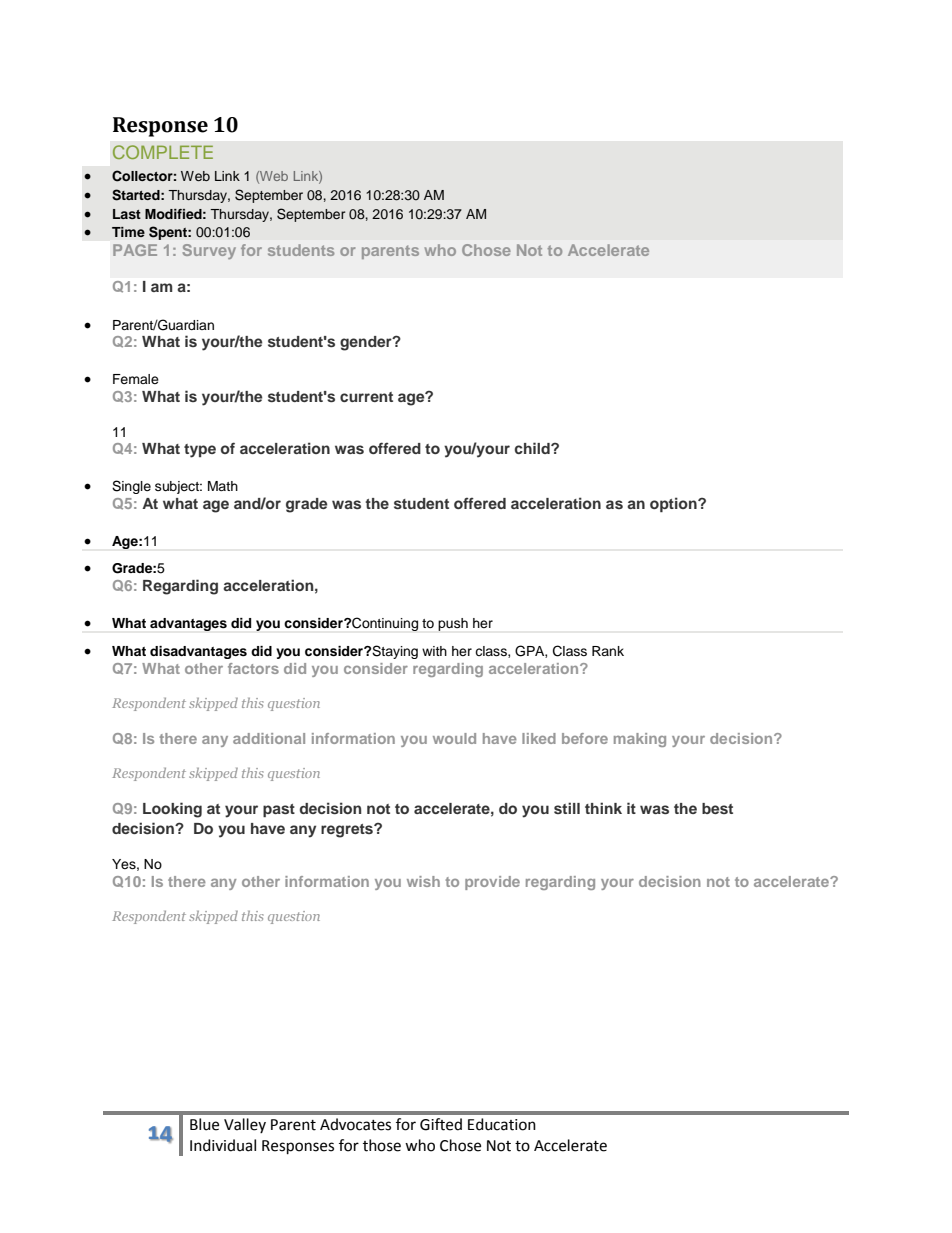  I want to click on with, so click(434, 651).
